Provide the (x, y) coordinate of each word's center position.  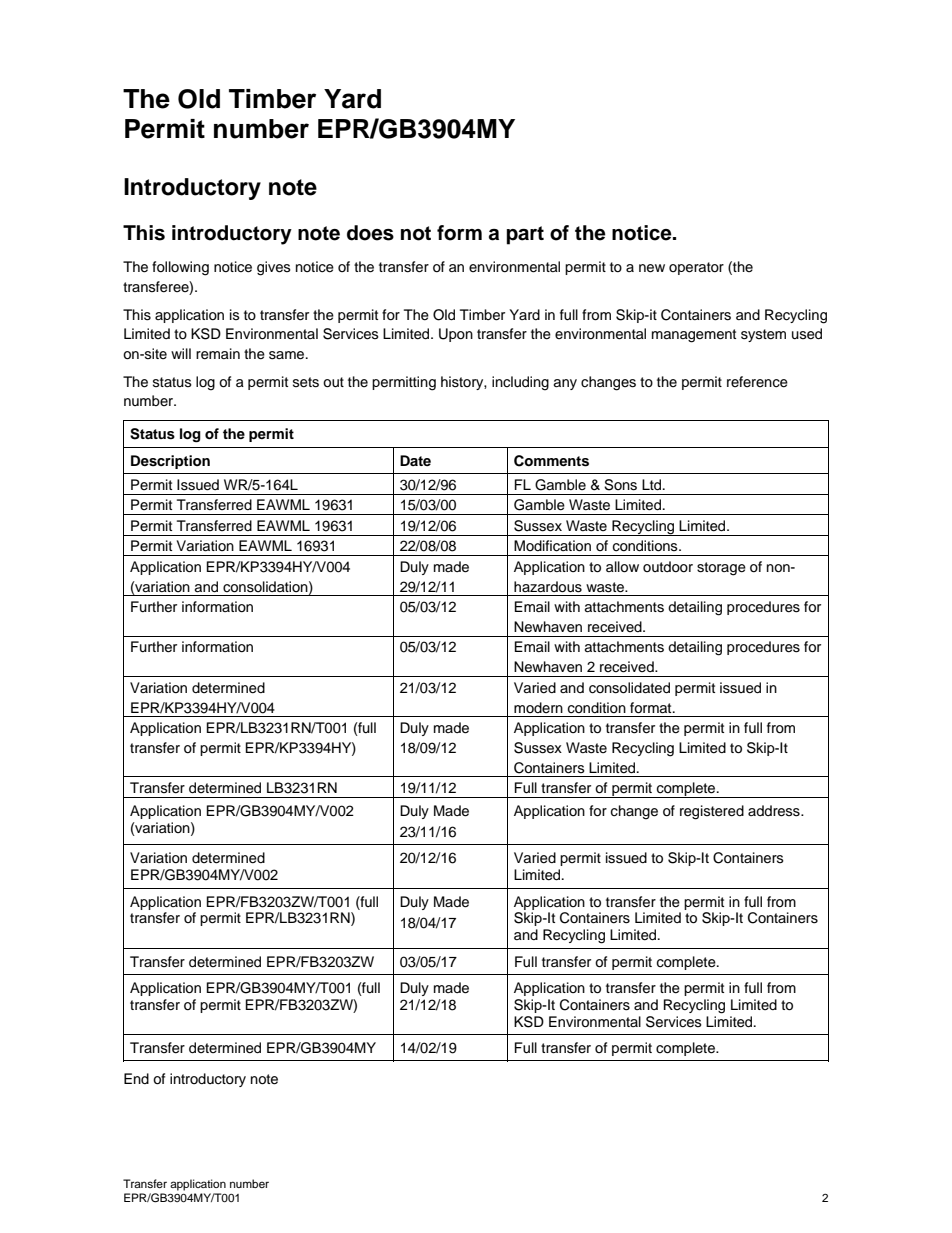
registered (712, 812)
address (775, 811)
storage (721, 569)
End (136, 1078)
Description (170, 462)
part (525, 235)
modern (538, 707)
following (180, 268)
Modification (552, 546)
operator (696, 268)
